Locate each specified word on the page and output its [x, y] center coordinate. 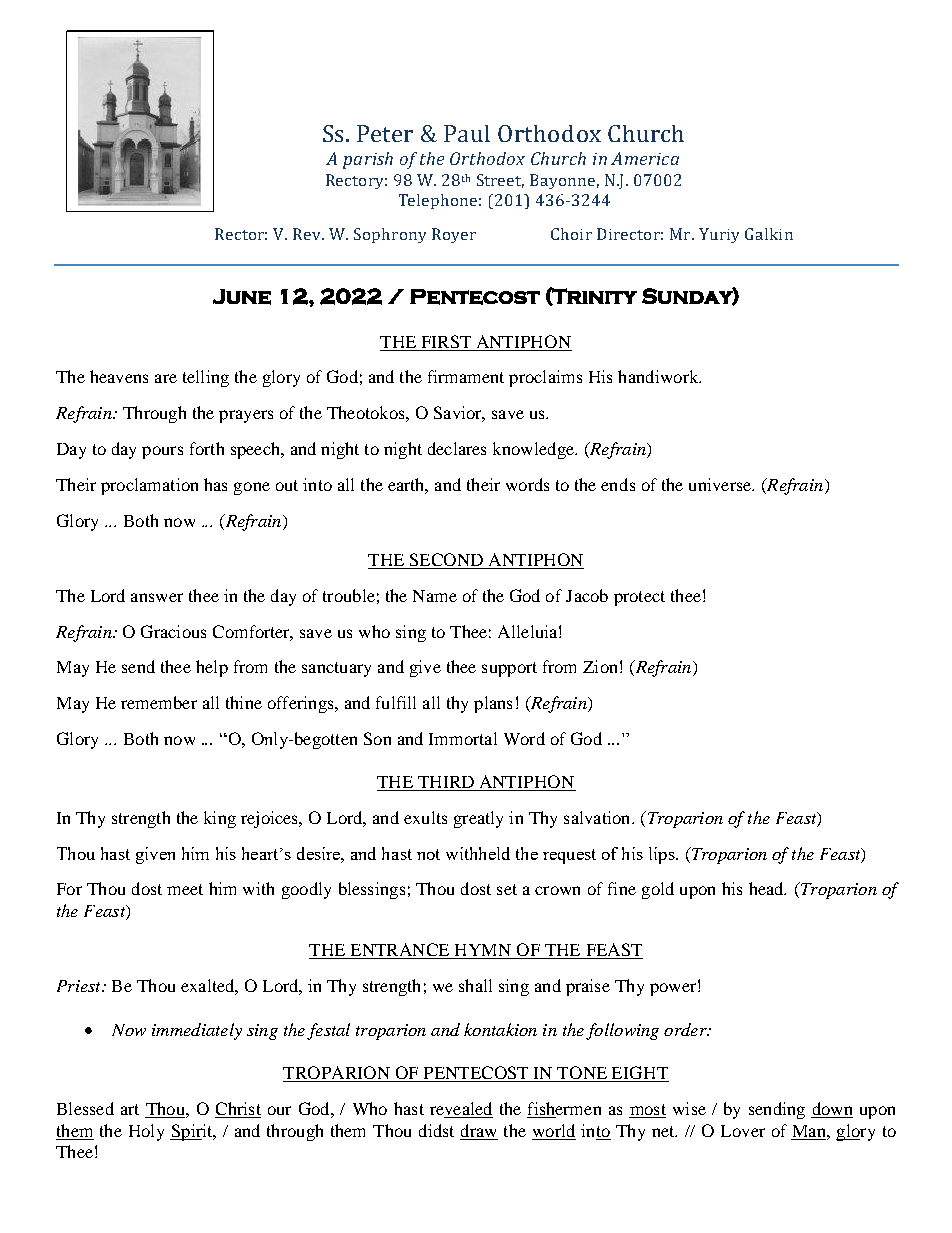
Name [435, 596]
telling [206, 378]
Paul [467, 133]
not [428, 854]
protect [639, 598]
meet [185, 889]
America [645, 158]
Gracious [173, 631]
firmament [466, 376]
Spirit [192, 1132]
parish [368, 160]
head [767, 888]
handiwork [659, 376]
